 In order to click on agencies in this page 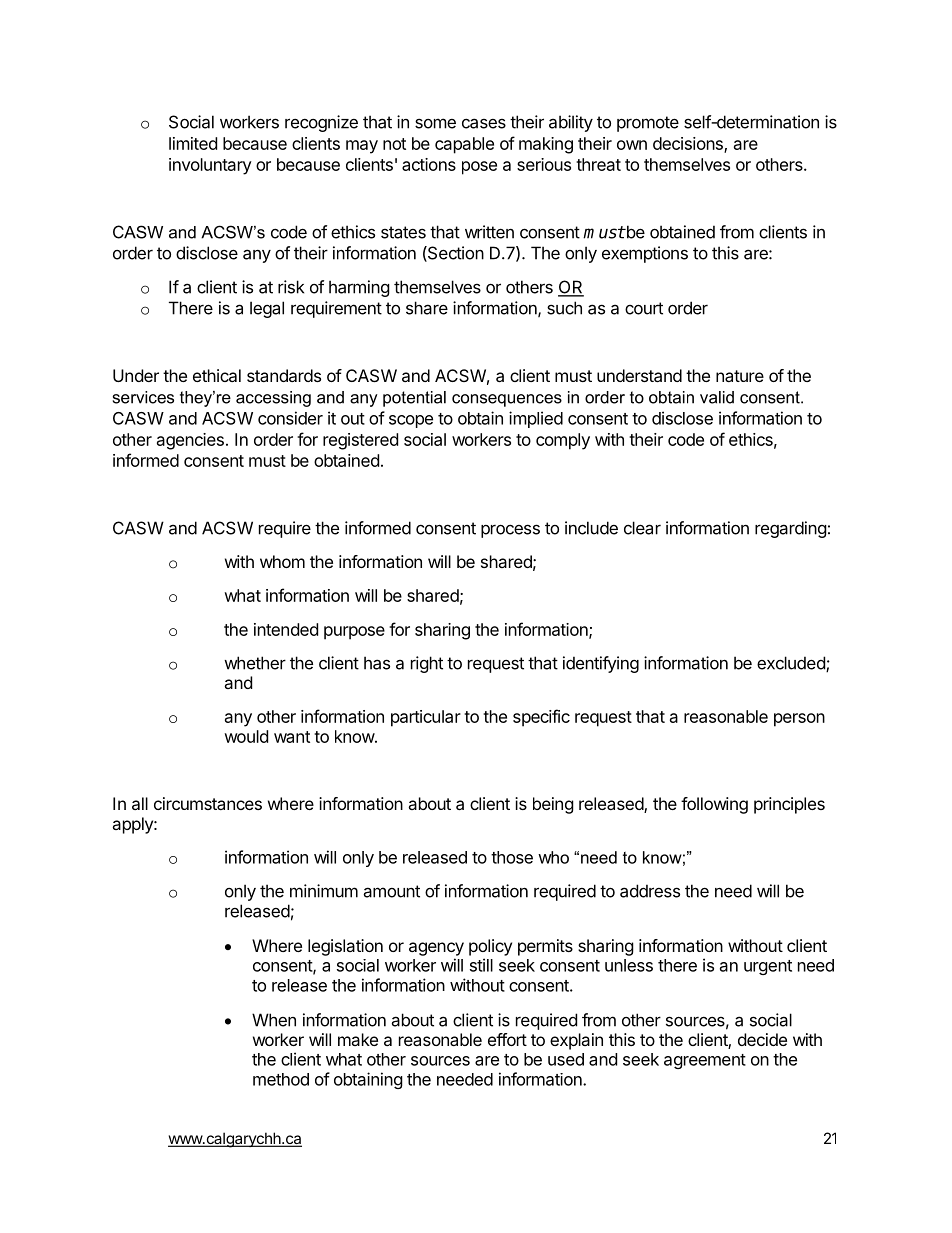, I will do `click(190, 441)`.
